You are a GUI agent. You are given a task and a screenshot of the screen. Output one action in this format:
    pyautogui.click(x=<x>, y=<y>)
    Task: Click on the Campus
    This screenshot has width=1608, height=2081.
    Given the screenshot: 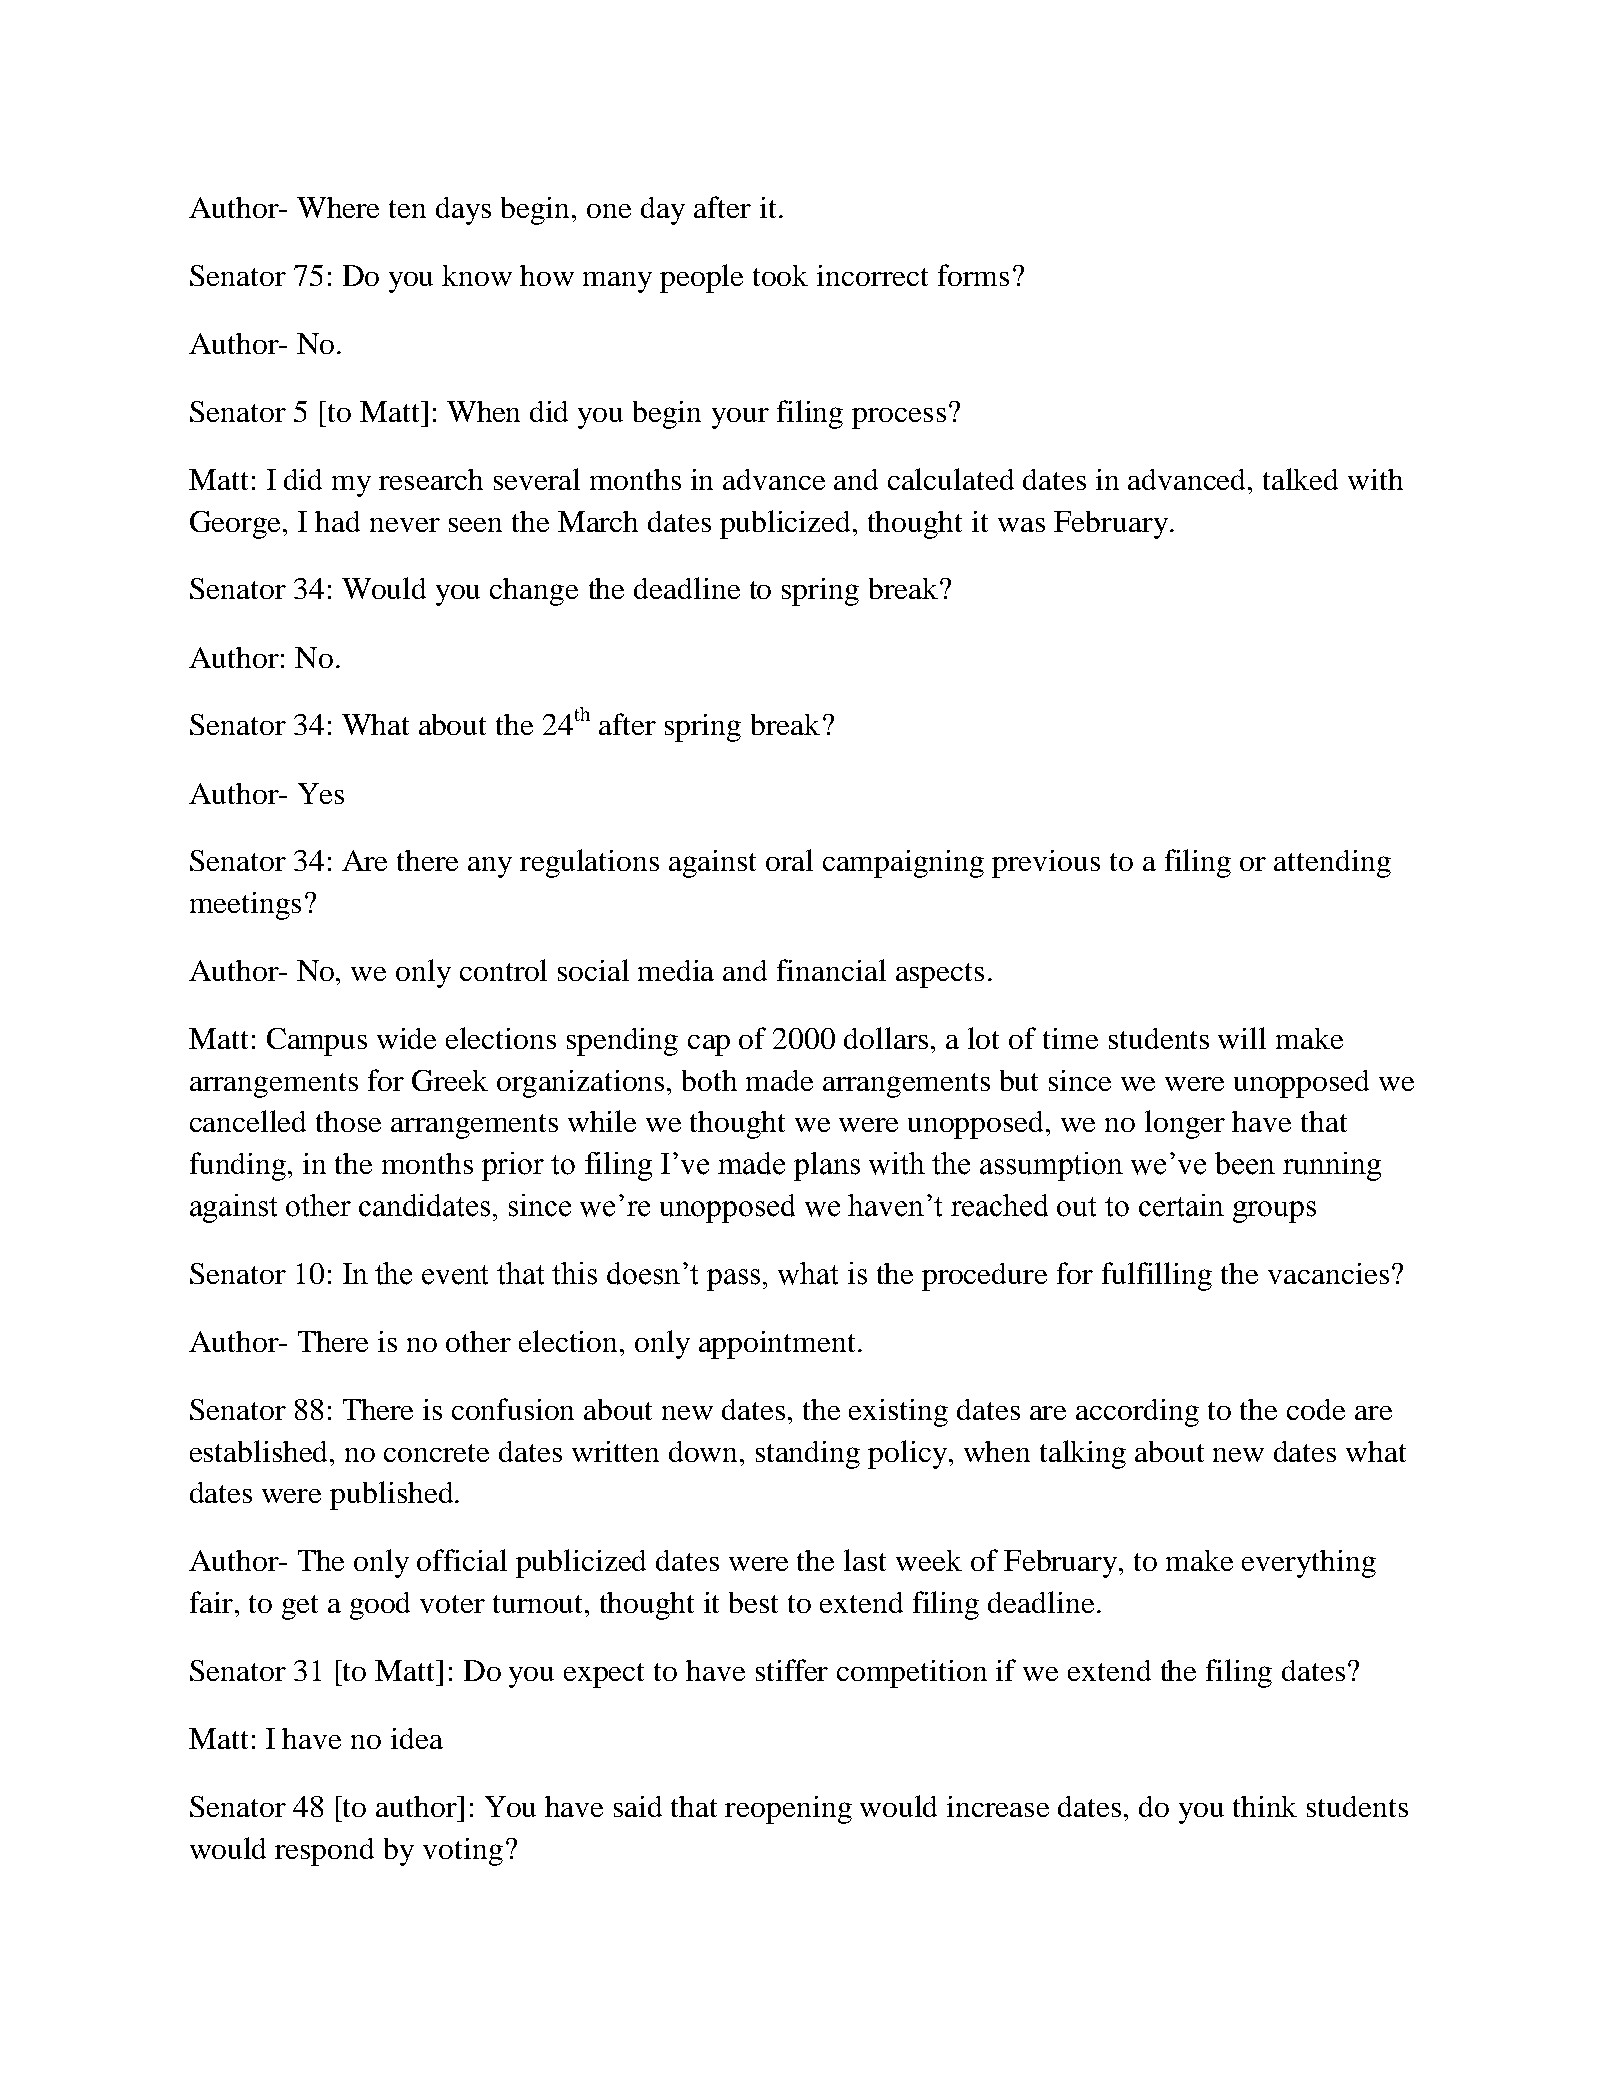 What is the action you would take?
    pyautogui.click(x=317, y=1042)
